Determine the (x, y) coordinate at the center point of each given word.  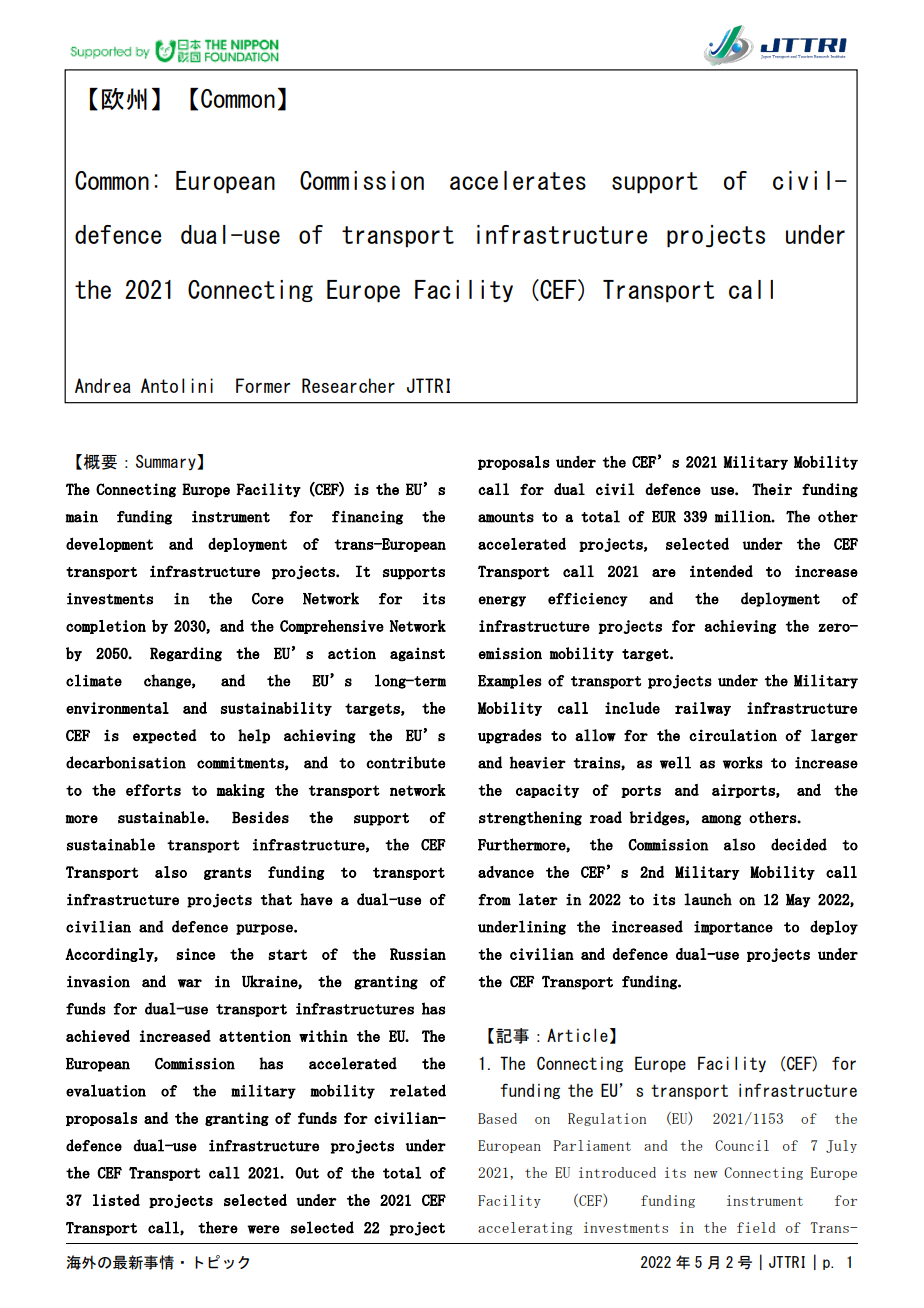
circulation (733, 735)
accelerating (525, 1228)
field (756, 1227)
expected (165, 736)
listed (116, 1200)
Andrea (103, 385)
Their (772, 489)
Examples (510, 681)
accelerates (518, 180)
